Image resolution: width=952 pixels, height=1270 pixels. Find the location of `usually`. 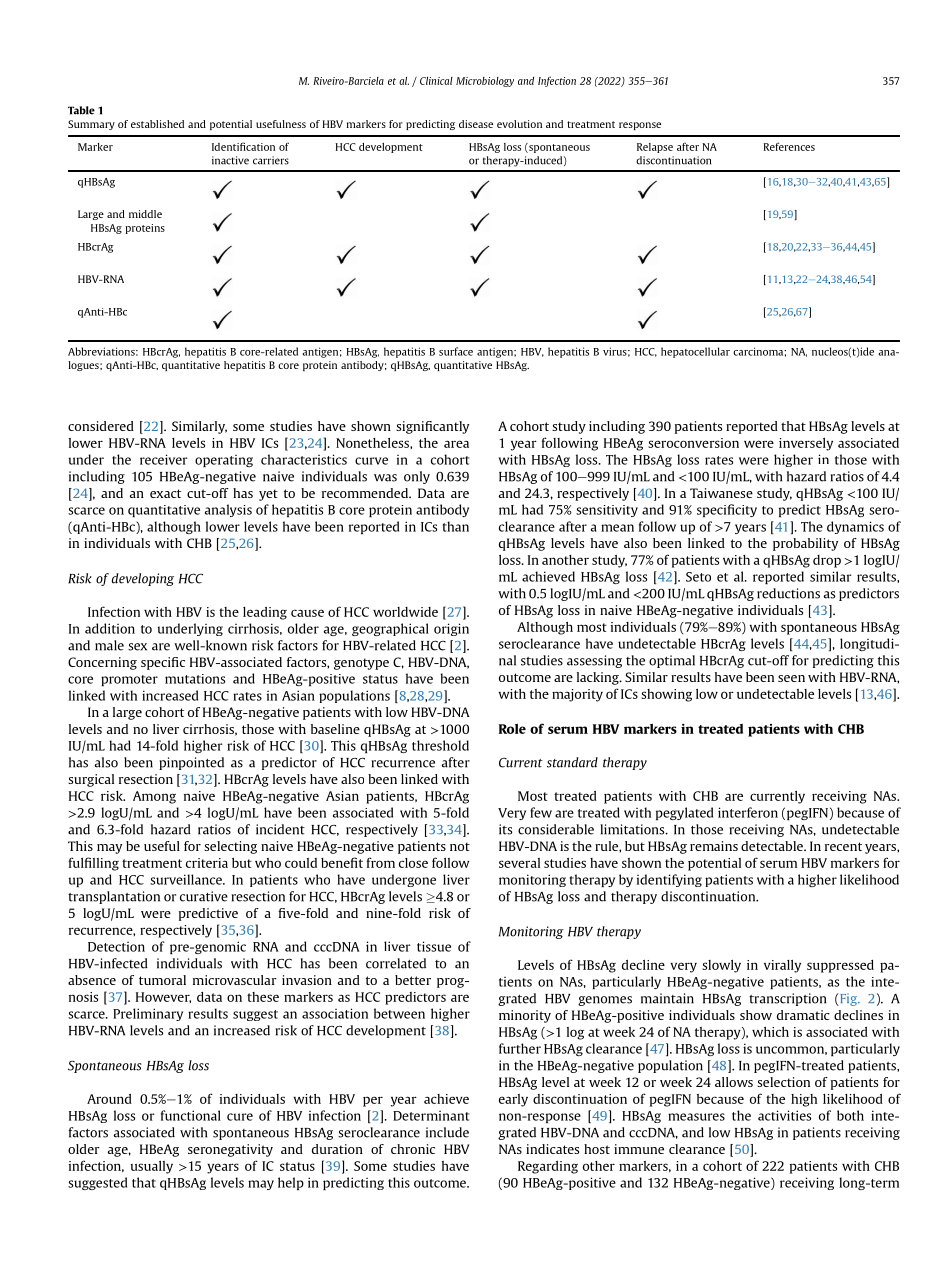

usually is located at coordinates (151, 1167).
